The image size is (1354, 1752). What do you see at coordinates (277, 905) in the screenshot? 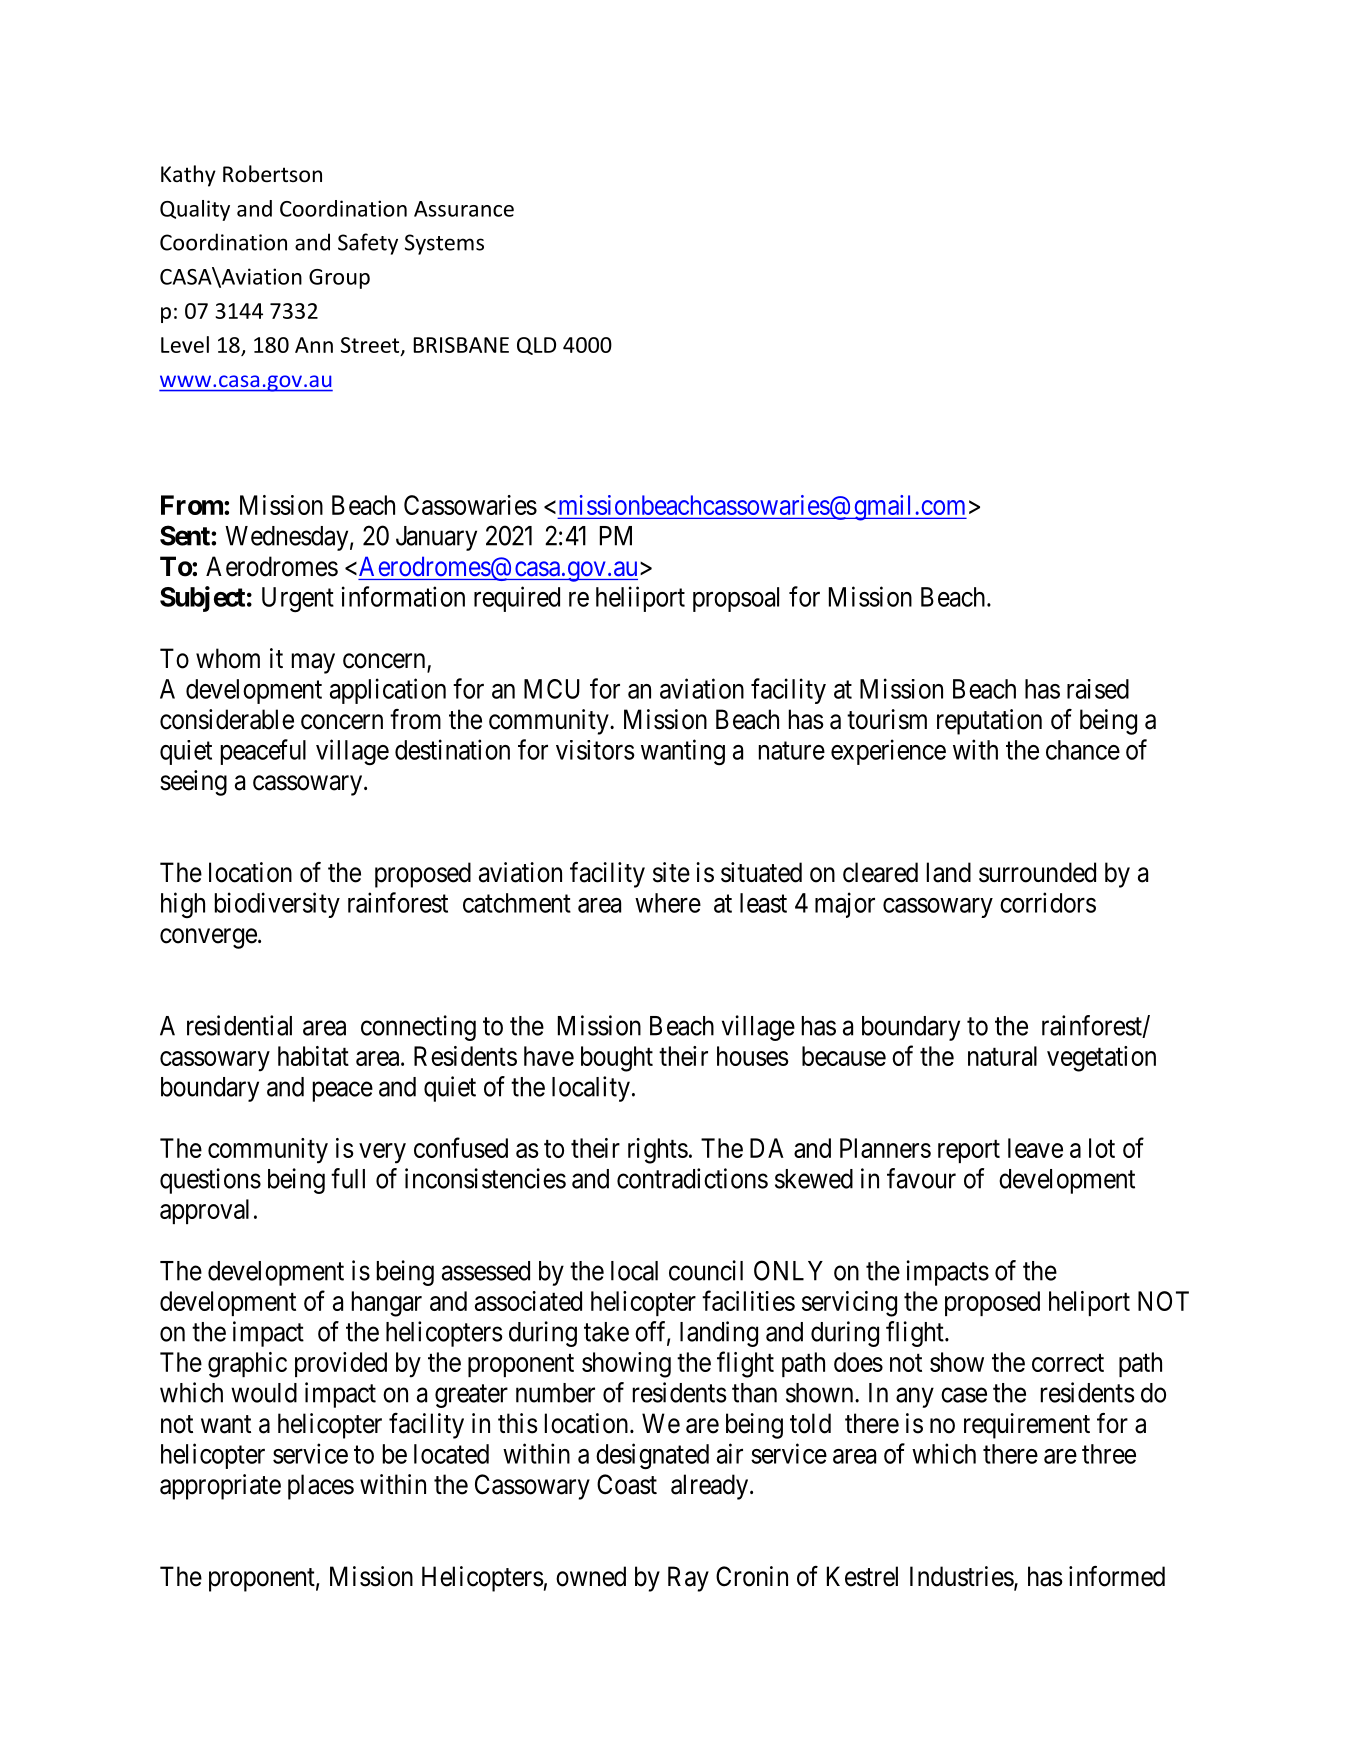
I see `biodiversity` at bounding box center [277, 905].
